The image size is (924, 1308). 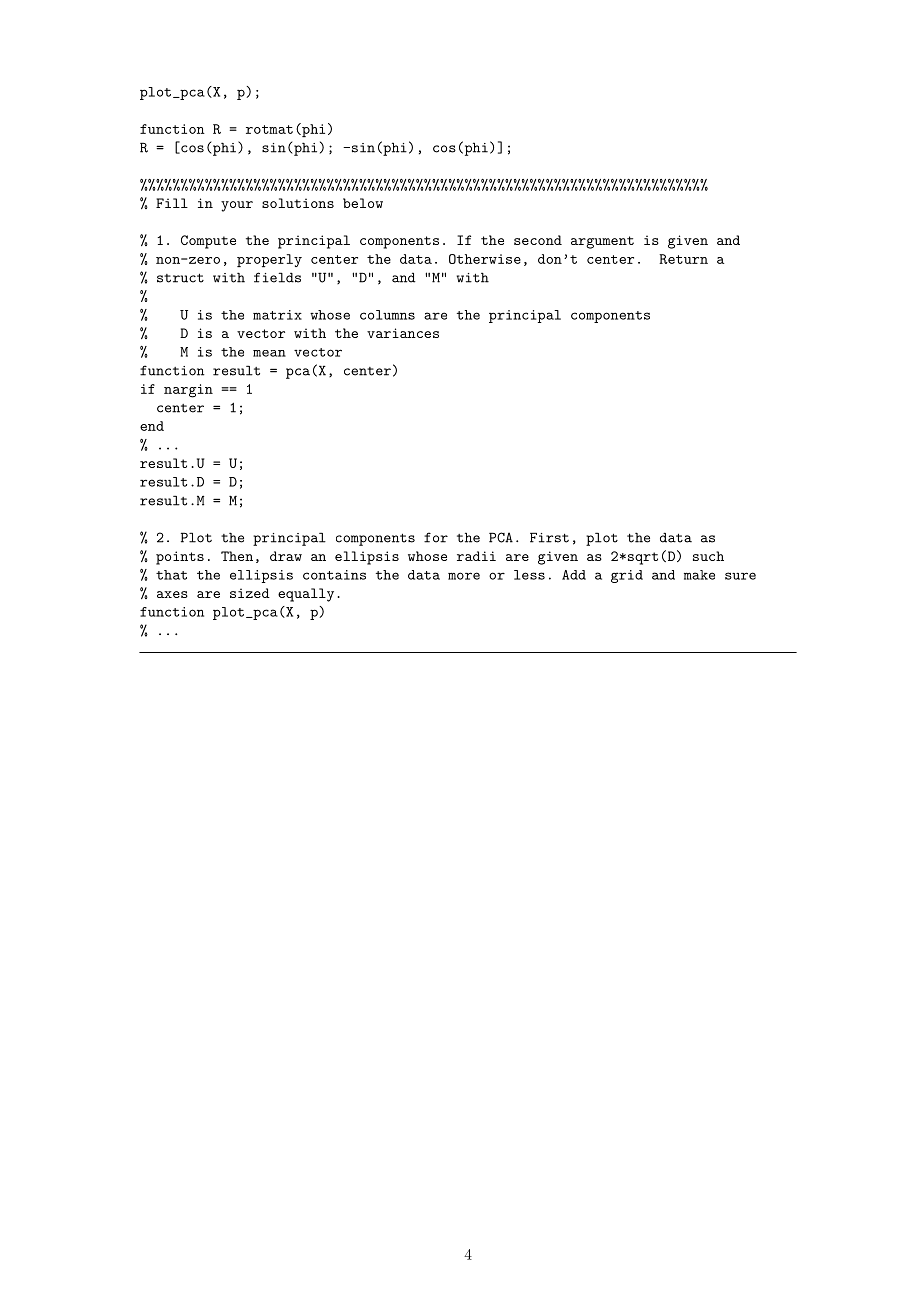 What do you see at coordinates (250, 593) in the screenshot?
I see `sized` at bounding box center [250, 593].
